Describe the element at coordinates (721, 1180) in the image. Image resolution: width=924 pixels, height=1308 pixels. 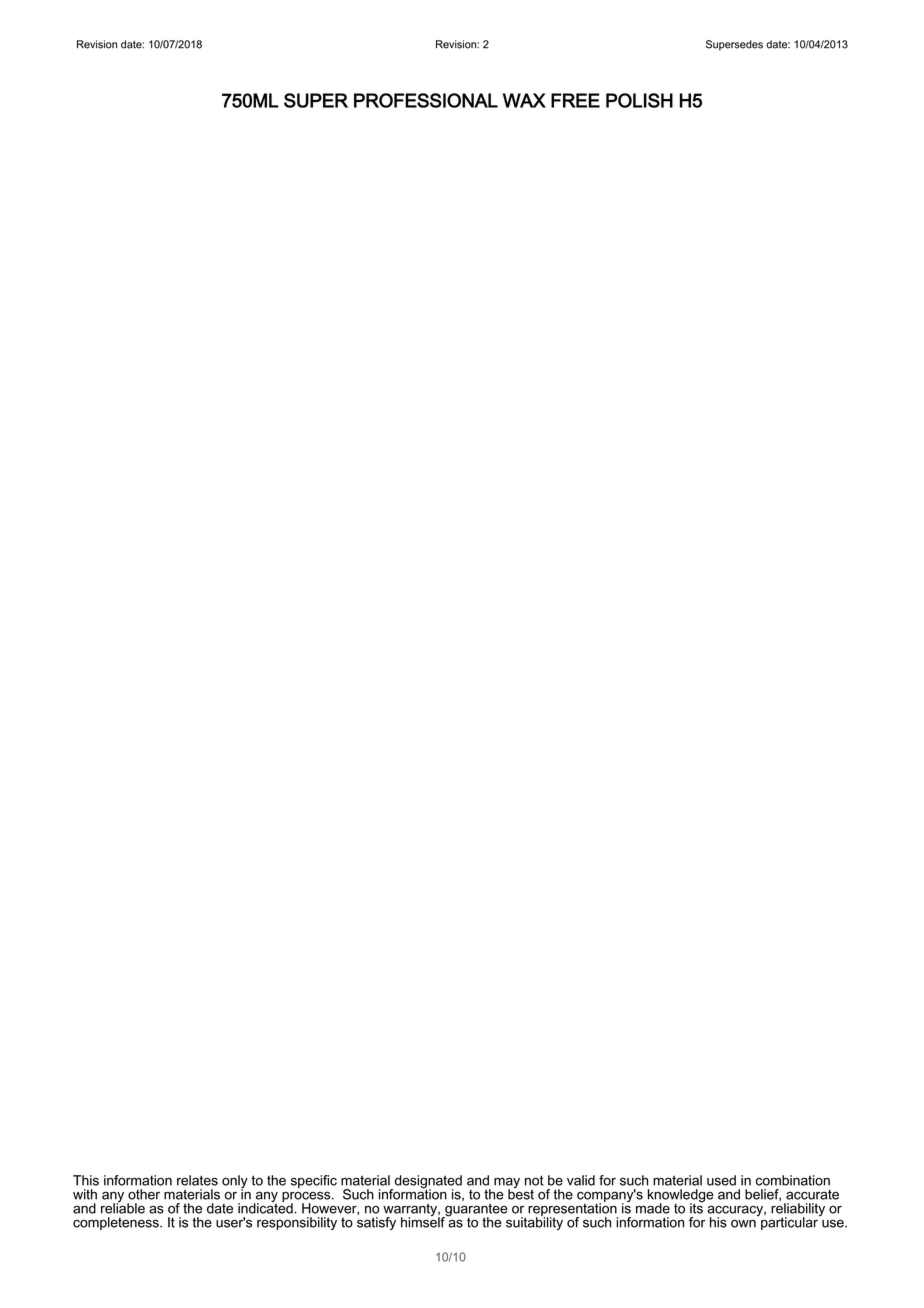
I see `used` at that location.
